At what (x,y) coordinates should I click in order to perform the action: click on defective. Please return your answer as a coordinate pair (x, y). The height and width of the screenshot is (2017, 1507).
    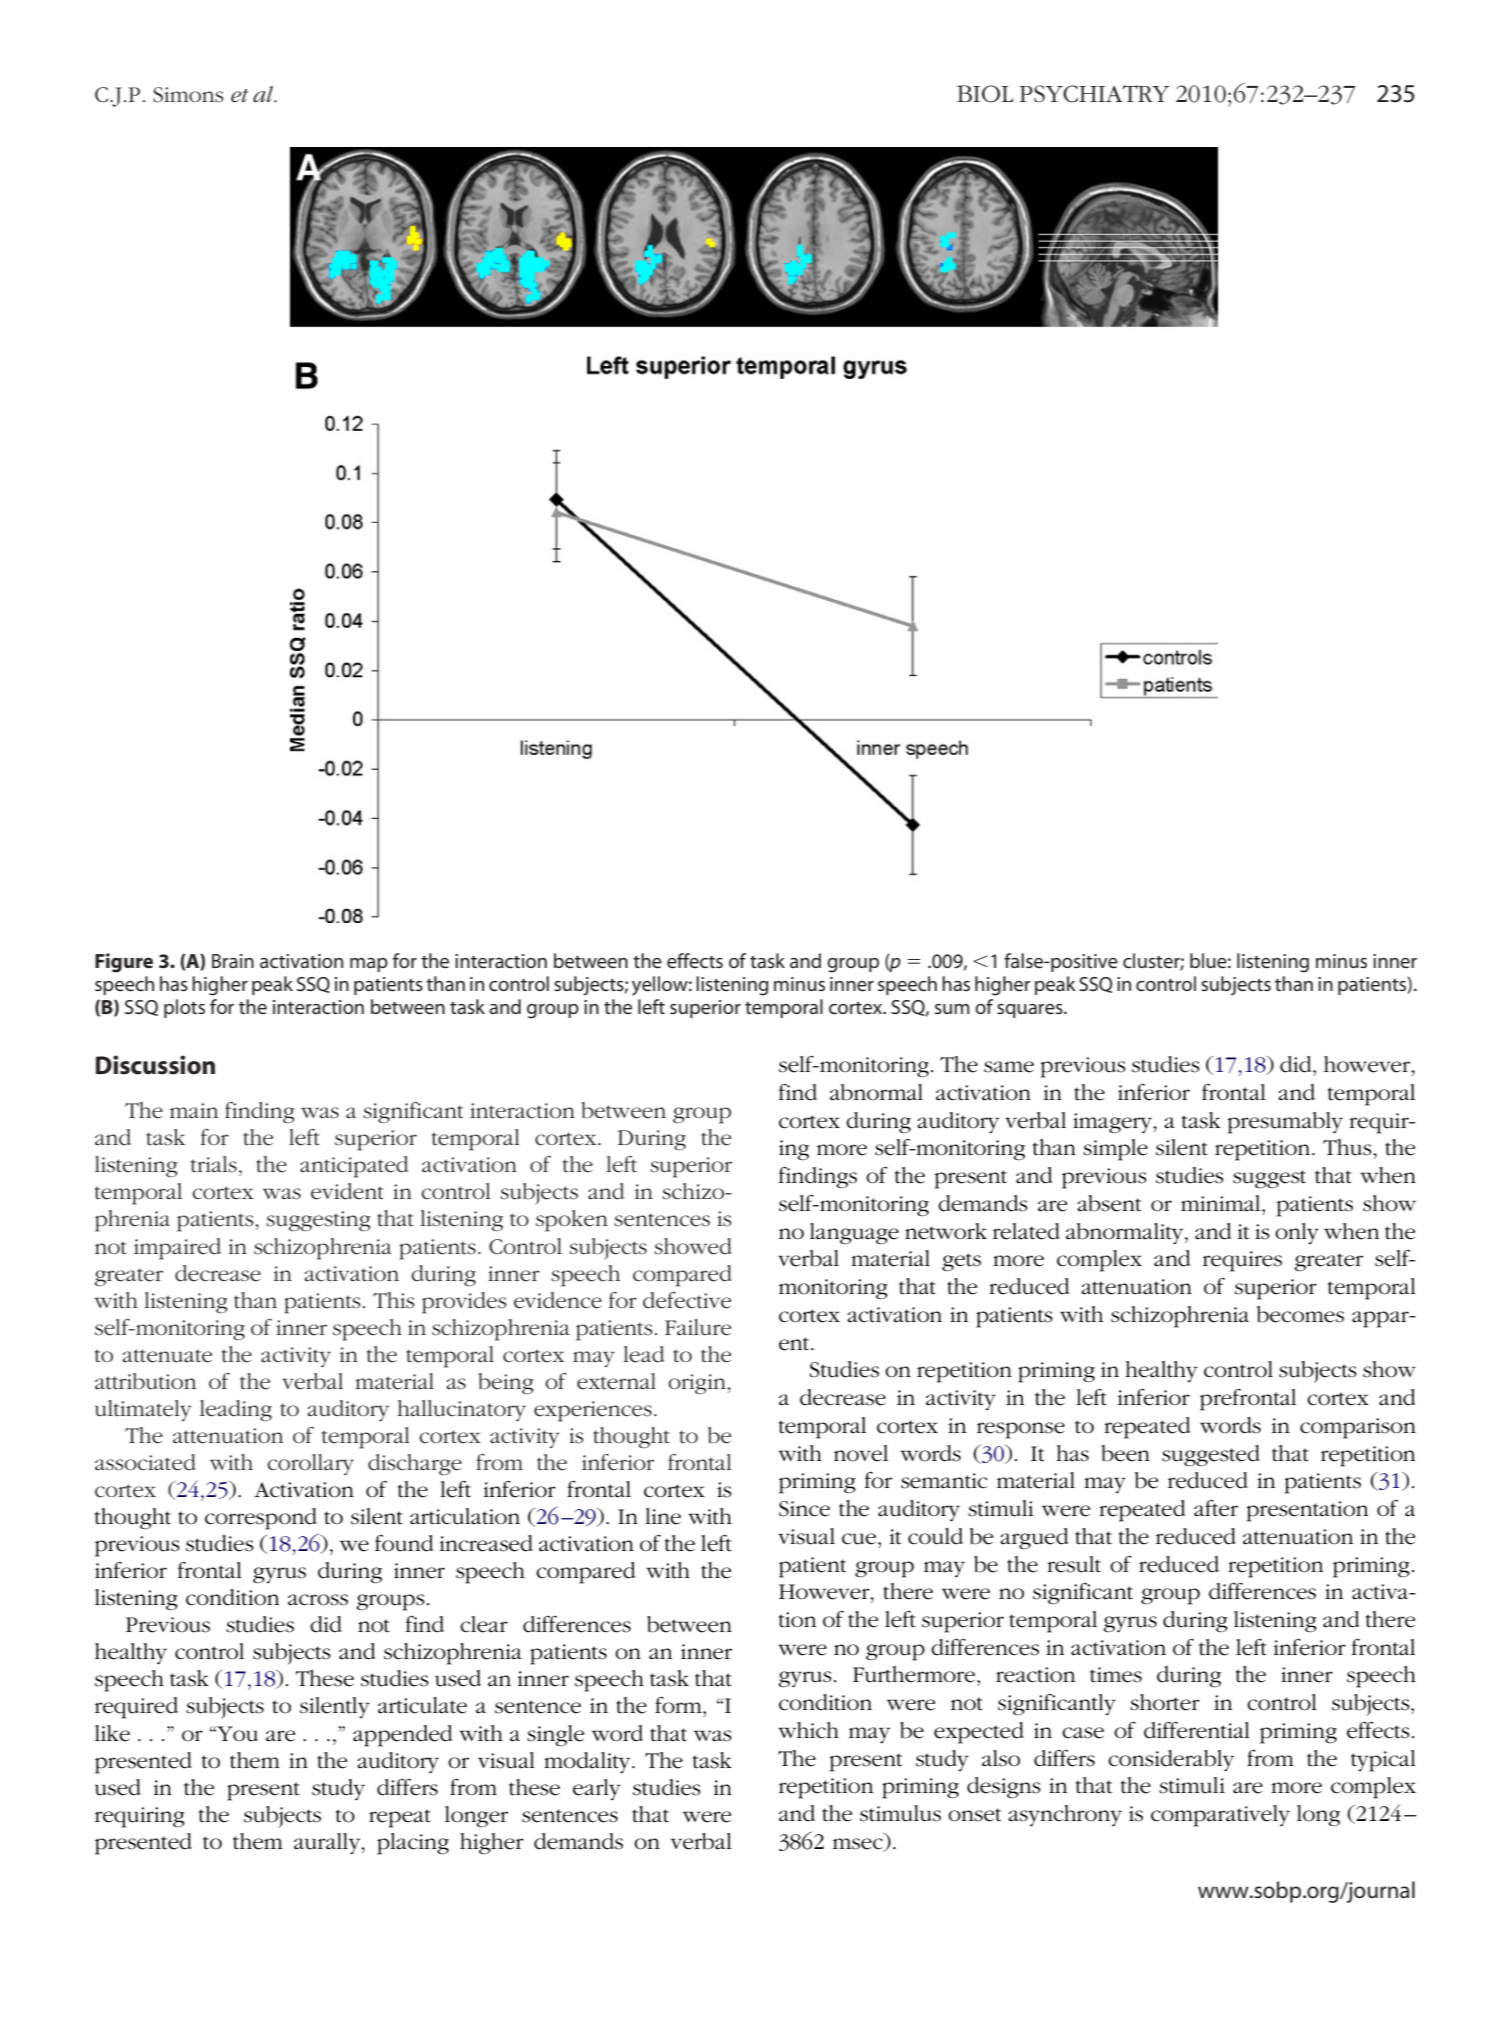
    Looking at the image, I should click on (687, 1300).
